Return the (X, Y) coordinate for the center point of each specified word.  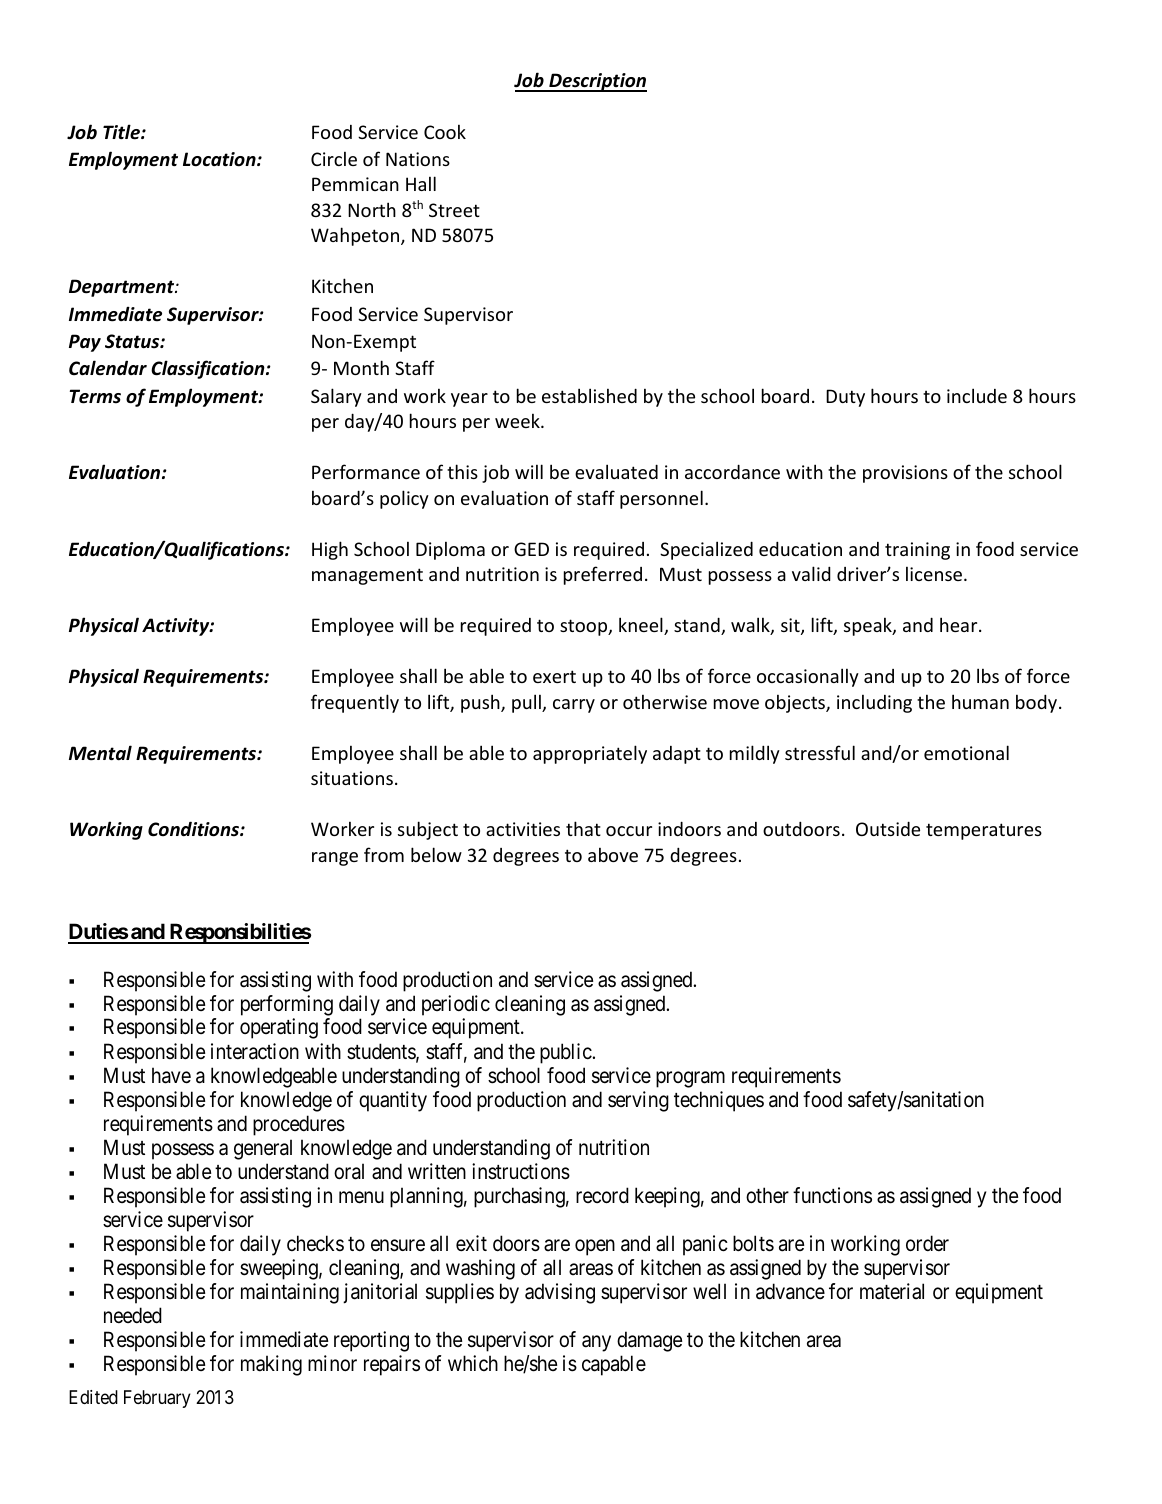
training (917, 551)
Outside (888, 828)
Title (122, 132)
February (157, 1399)
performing (287, 1005)
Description (597, 82)
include (977, 395)
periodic (456, 1005)
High (330, 550)
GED (531, 549)
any (596, 1343)
